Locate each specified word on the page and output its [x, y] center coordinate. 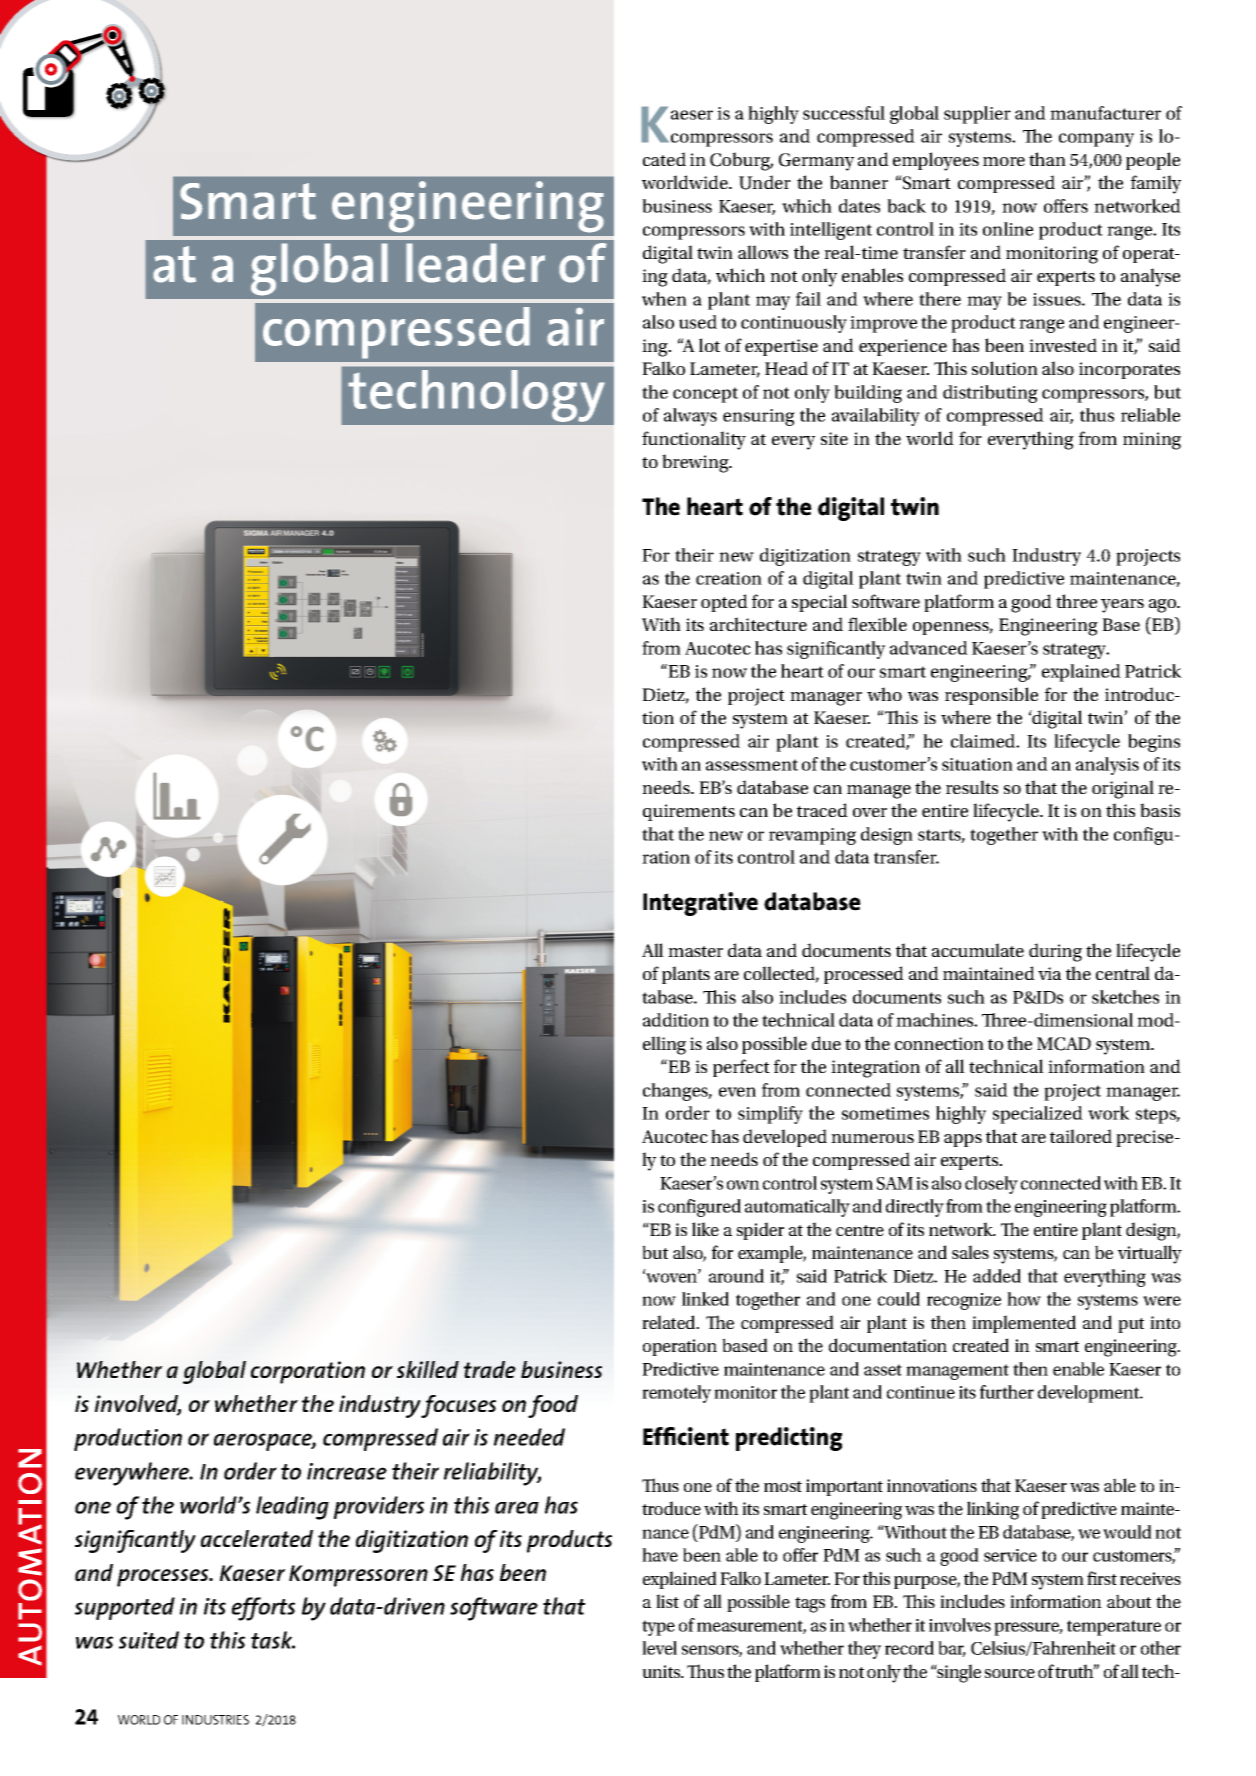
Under [765, 182]
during [1055, 952]
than [1047, 159]
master [695, 951]
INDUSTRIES [215, 1720]
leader [475, 263]
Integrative [700, 904]
